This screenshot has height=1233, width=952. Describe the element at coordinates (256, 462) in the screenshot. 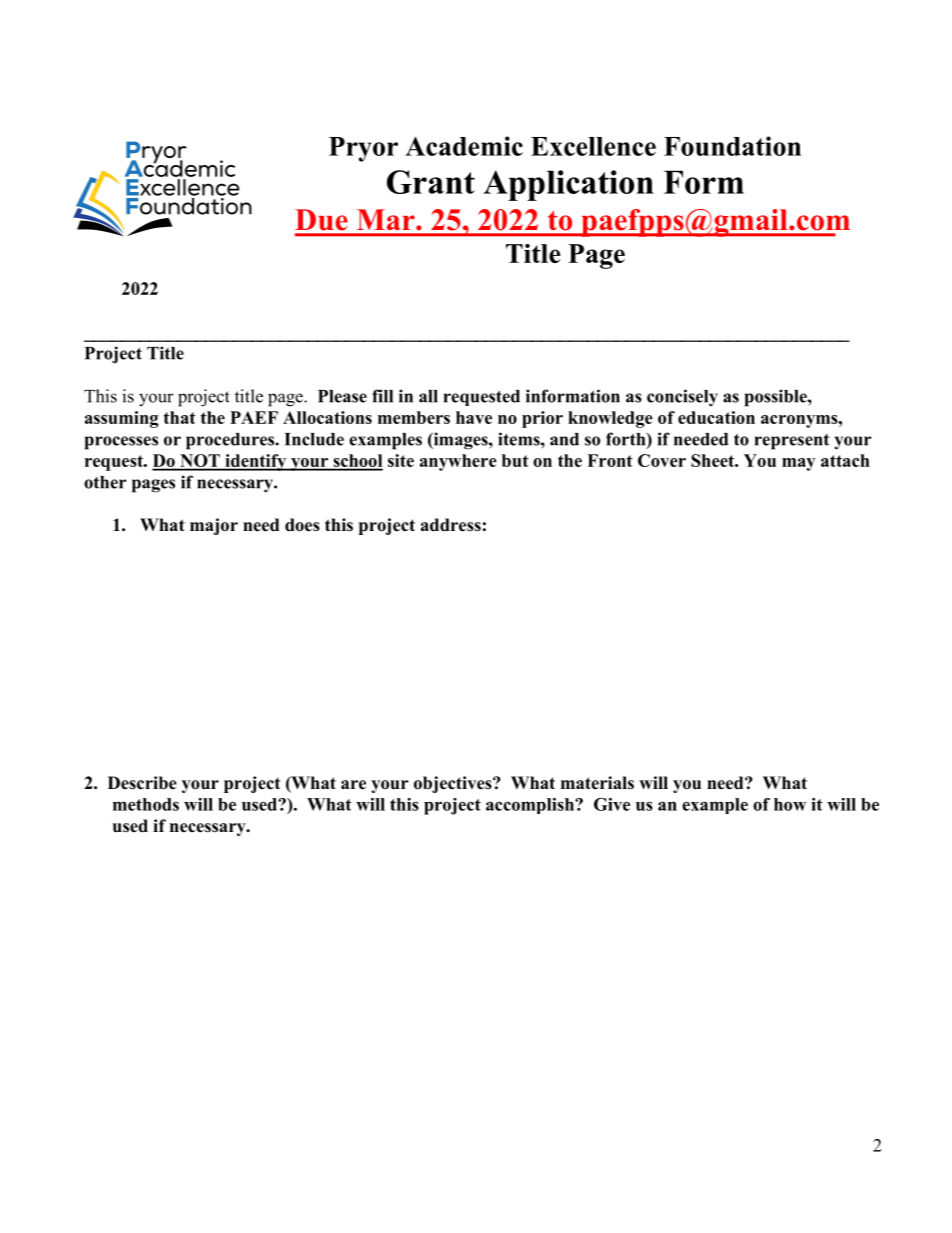

I see `identify` at that location.
